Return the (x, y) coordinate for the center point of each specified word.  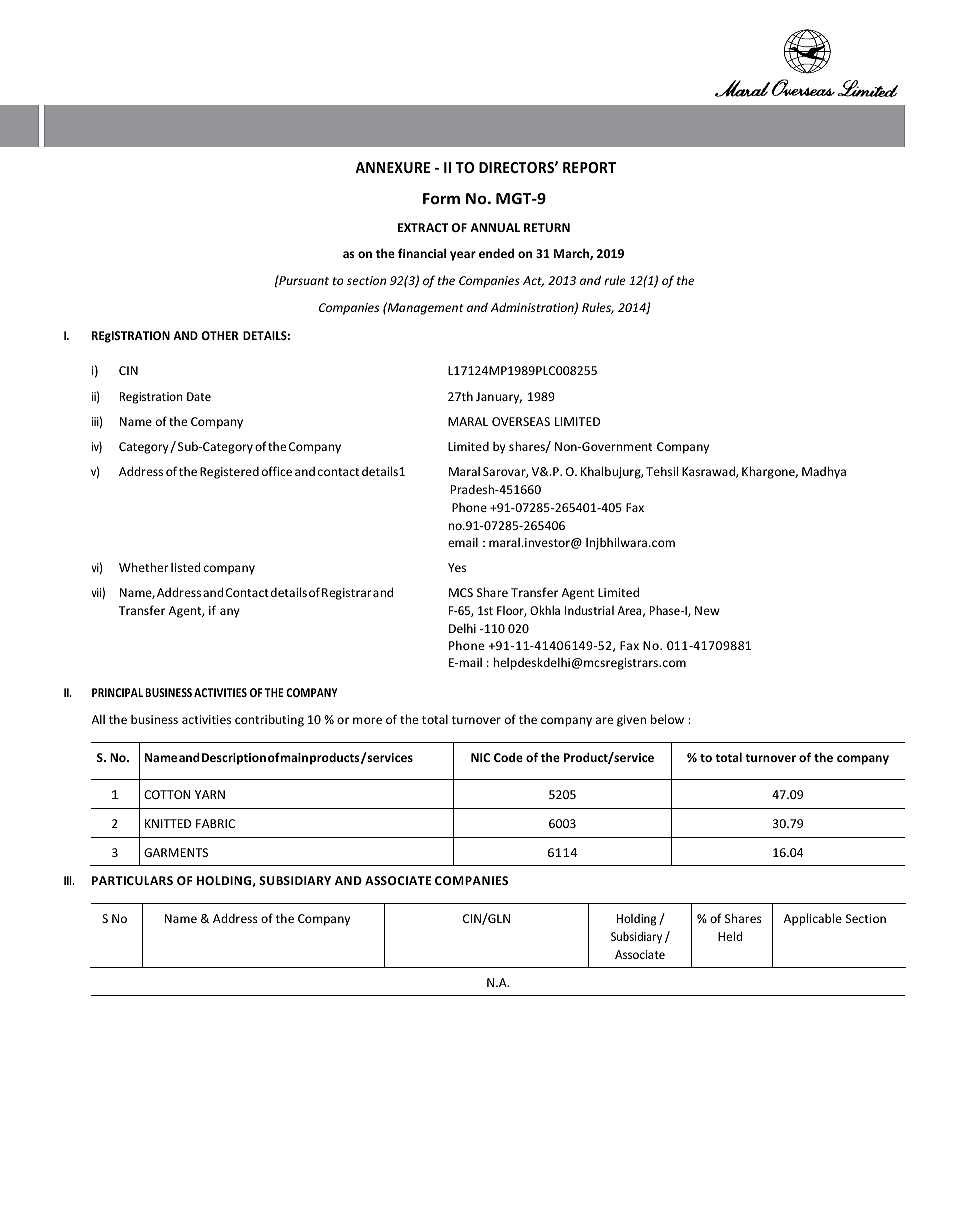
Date (199, 396)
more (367, 720)
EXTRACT (423, 227)
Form (441, 198)
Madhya (824, 472)
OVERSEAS (521, 421)
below (667, 719)
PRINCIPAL (117, 692)
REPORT (589, 167)
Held (730, 936)
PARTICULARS (132, 880)
